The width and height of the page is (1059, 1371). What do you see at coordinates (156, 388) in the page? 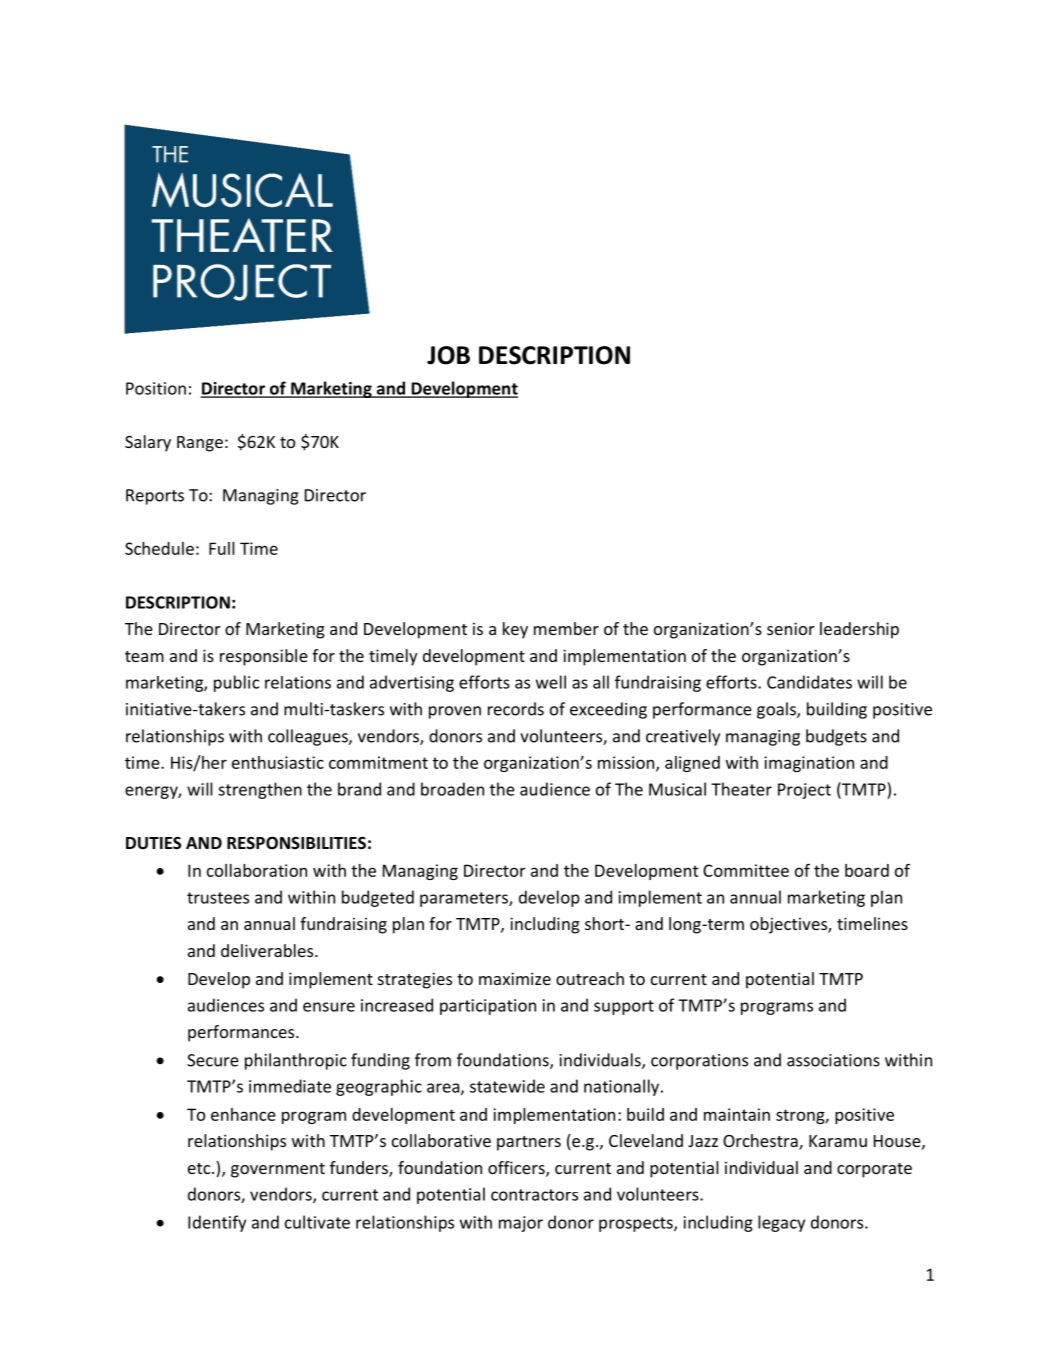
I see `Position` at bounding box center [156, 388].
